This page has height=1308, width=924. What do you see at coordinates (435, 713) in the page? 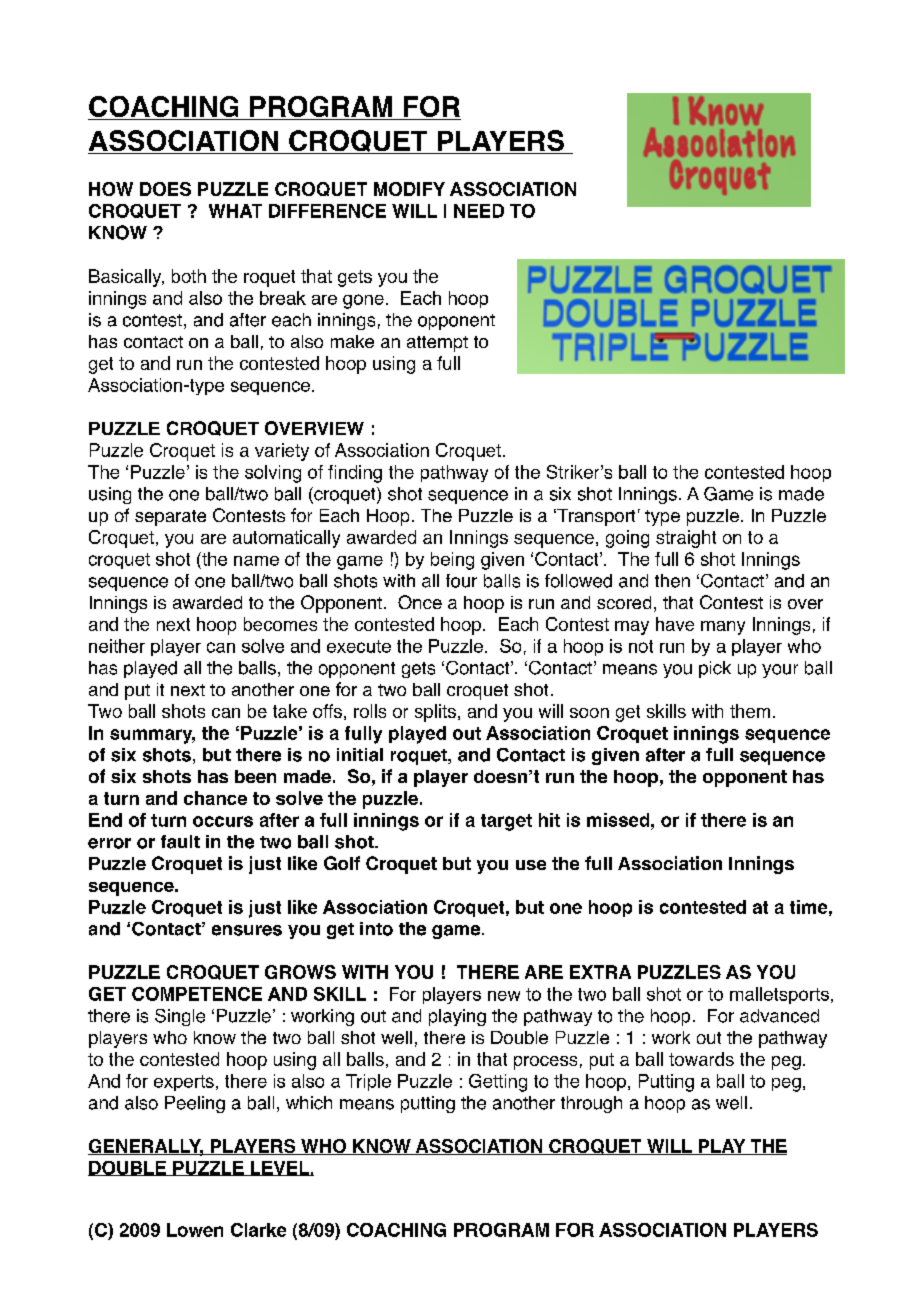
I see `splits` at bounding box center [435, 713].
